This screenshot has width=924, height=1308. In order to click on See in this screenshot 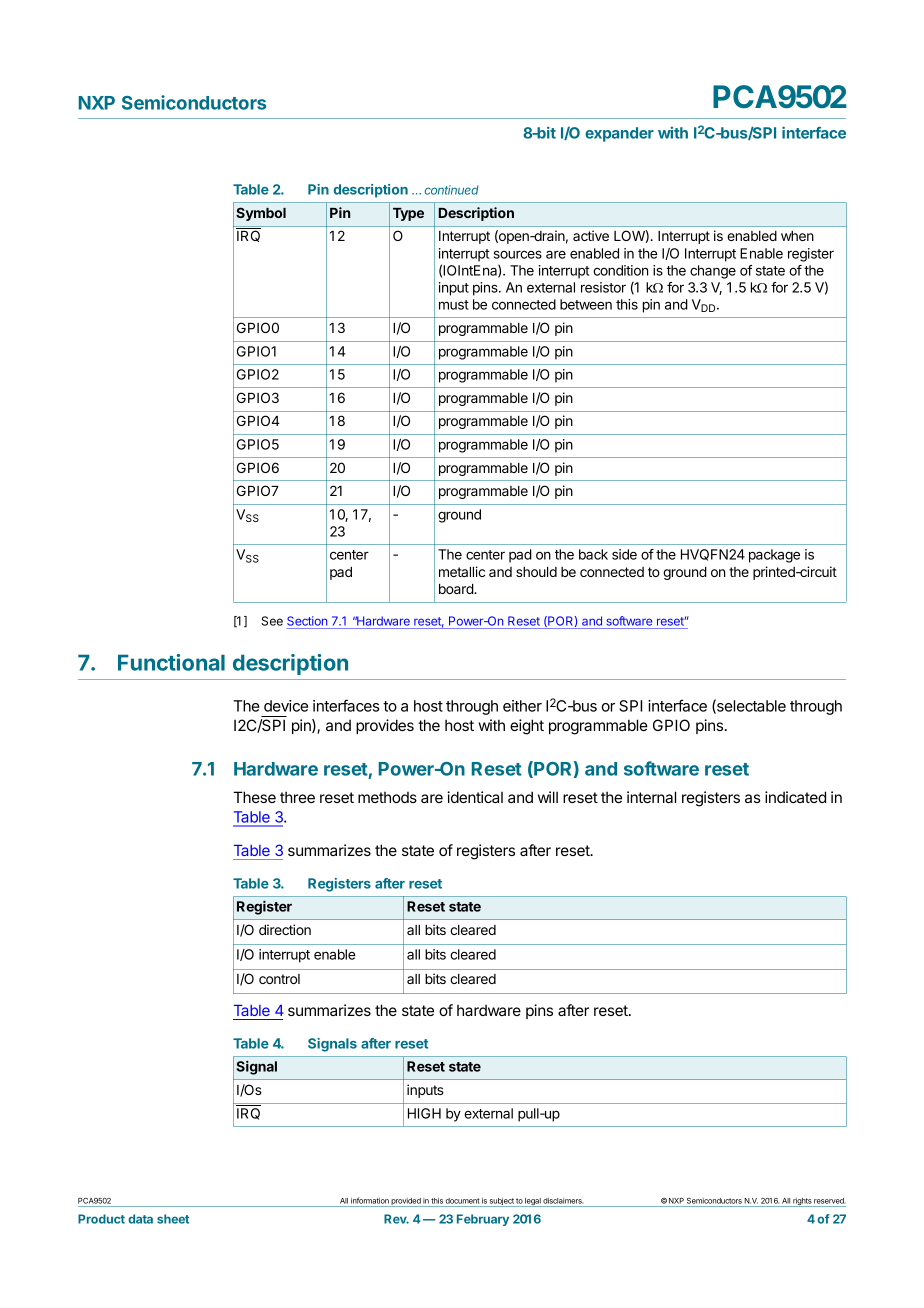, I will do `click(272, 621)`.
